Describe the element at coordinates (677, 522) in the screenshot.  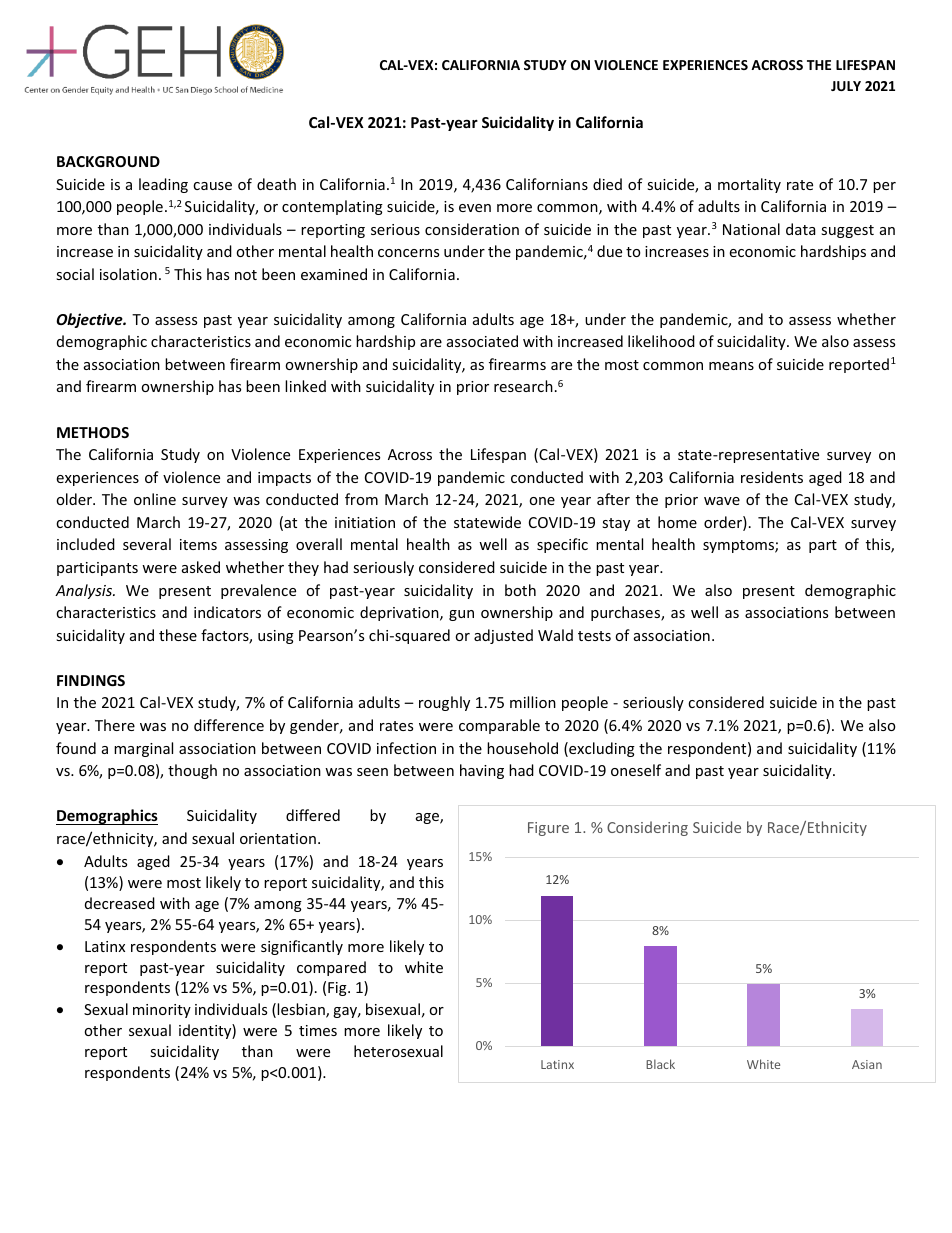
I see `home` at that location.
